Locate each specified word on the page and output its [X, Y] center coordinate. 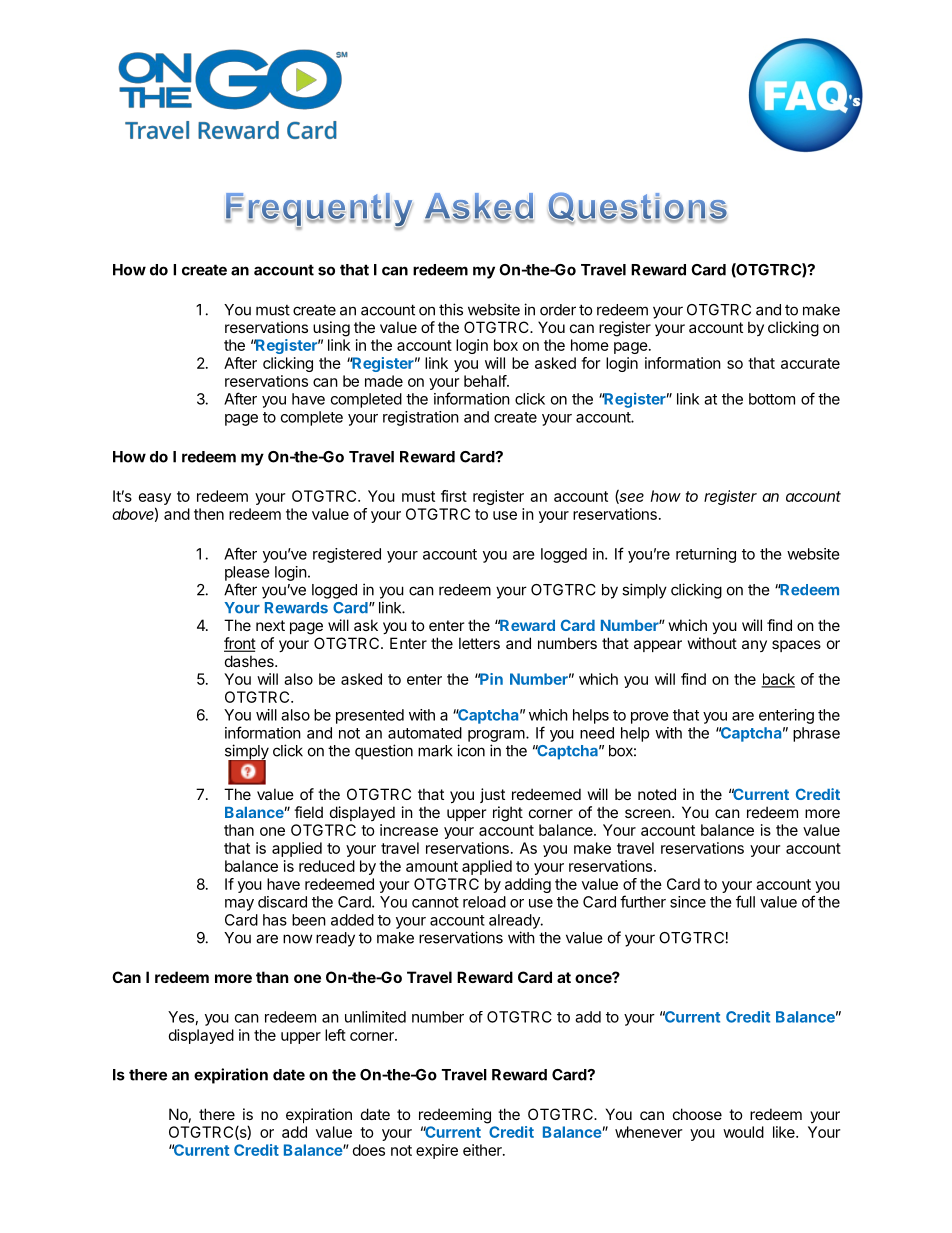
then [209, 514]
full [745, 901]
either [483, 1150]
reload [484, 902]
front [240, 644]
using [331, 329]
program [496, 736]
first [454, 496]
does [369, 1150]
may [239, 905]
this [451, 309]
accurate [810, 363]
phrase [816, 734]
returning [706, 555]
